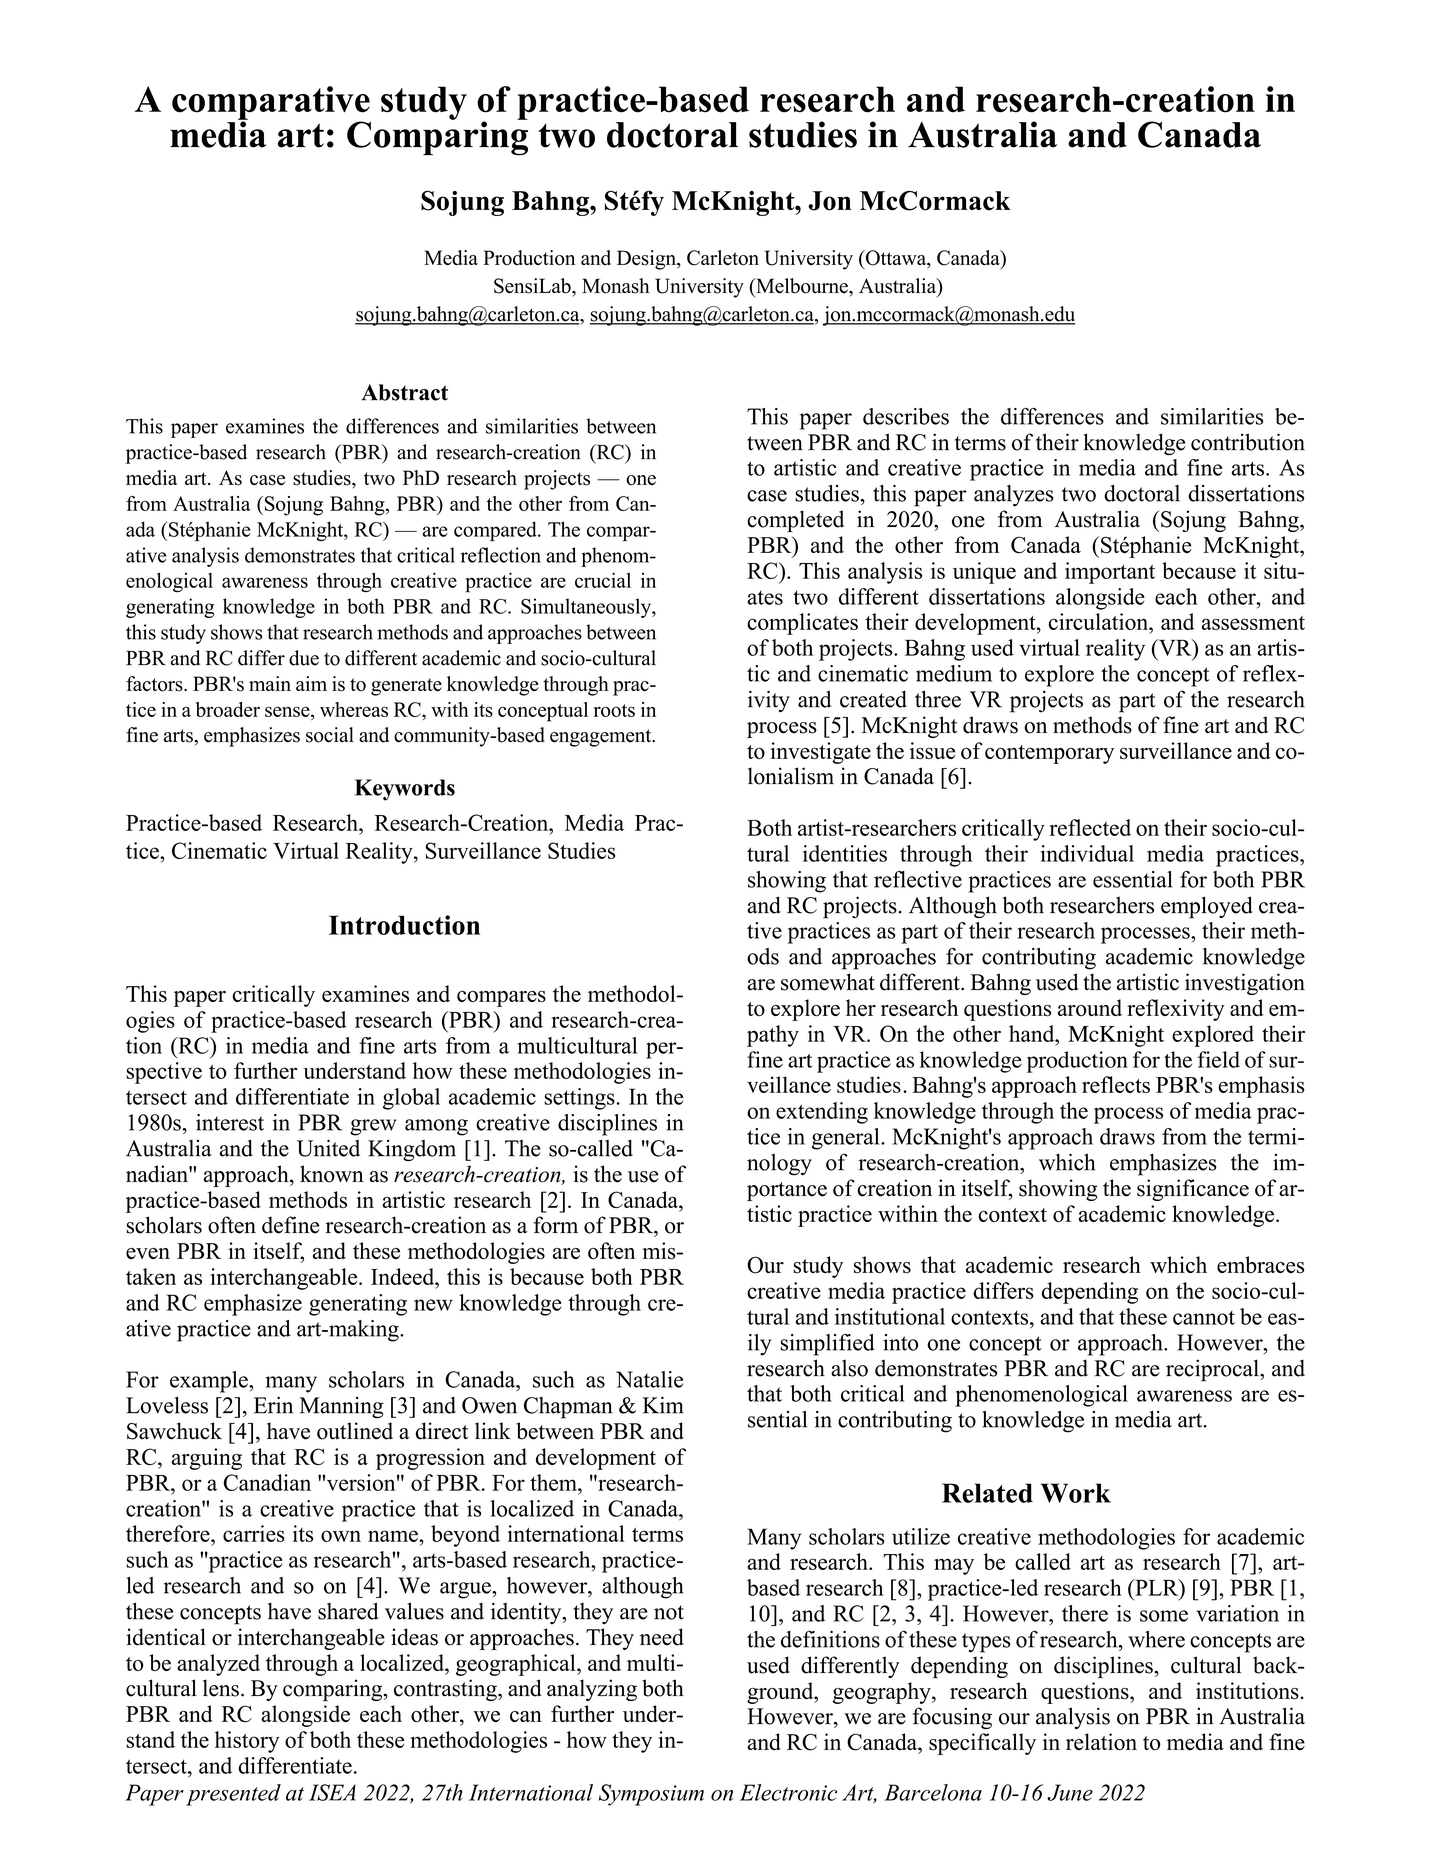 This page has width=1431, height=1852. What do you see at coordinates (247, 1742) in the page?
I see `history` at bounding box center [247, 1742].
